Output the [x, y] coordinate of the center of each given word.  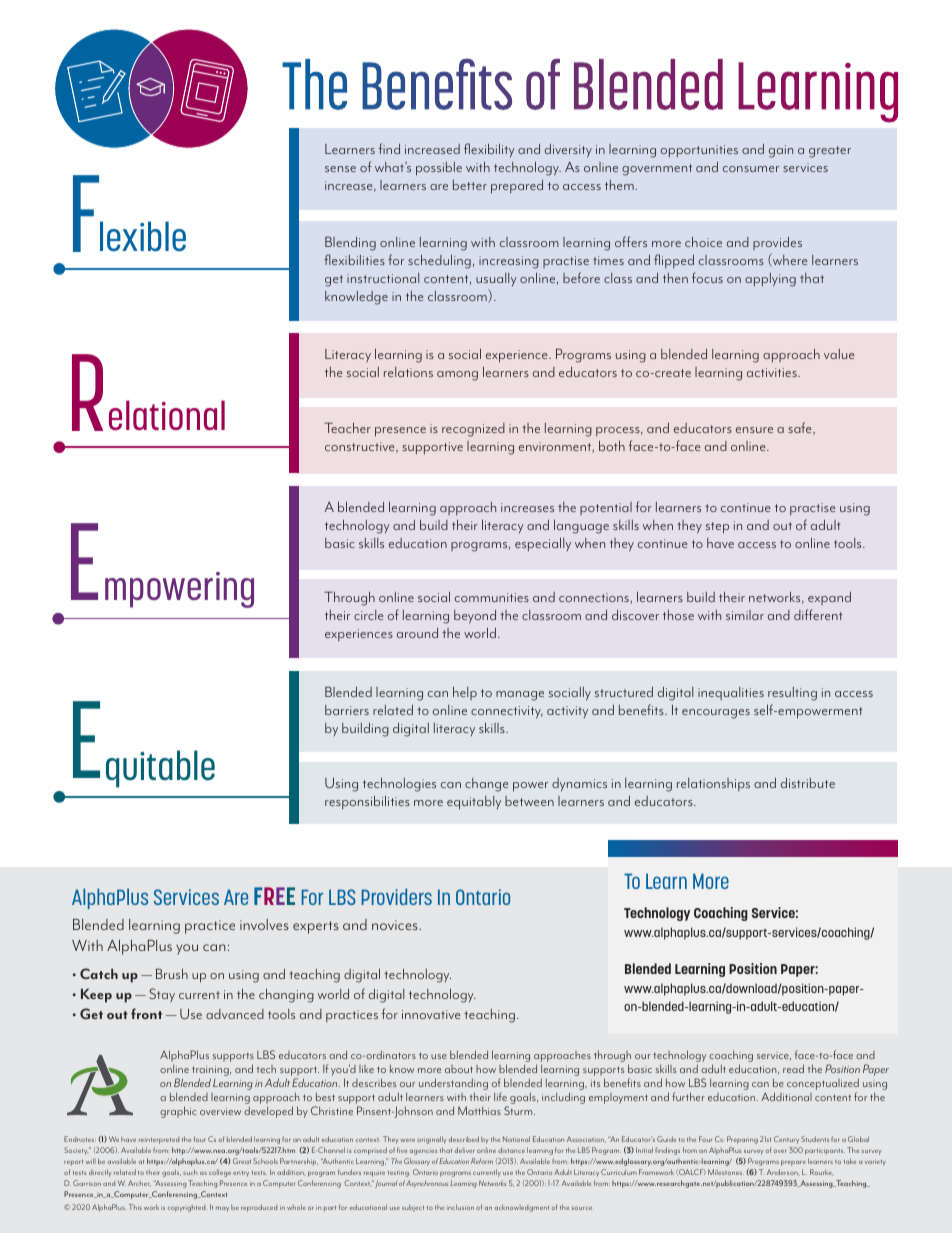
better [470, 185]
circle [368, 615]
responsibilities [367, 802]
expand [829, 598]
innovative [431, 1014]
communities [492, 597]
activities [773, 372]
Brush [172, 973]
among [457, 376]
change [486, 785]
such [190, 1172]
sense [340, 169]
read [793, 1068]
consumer [751, 169]
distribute [808, 783]
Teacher [347, 427]
